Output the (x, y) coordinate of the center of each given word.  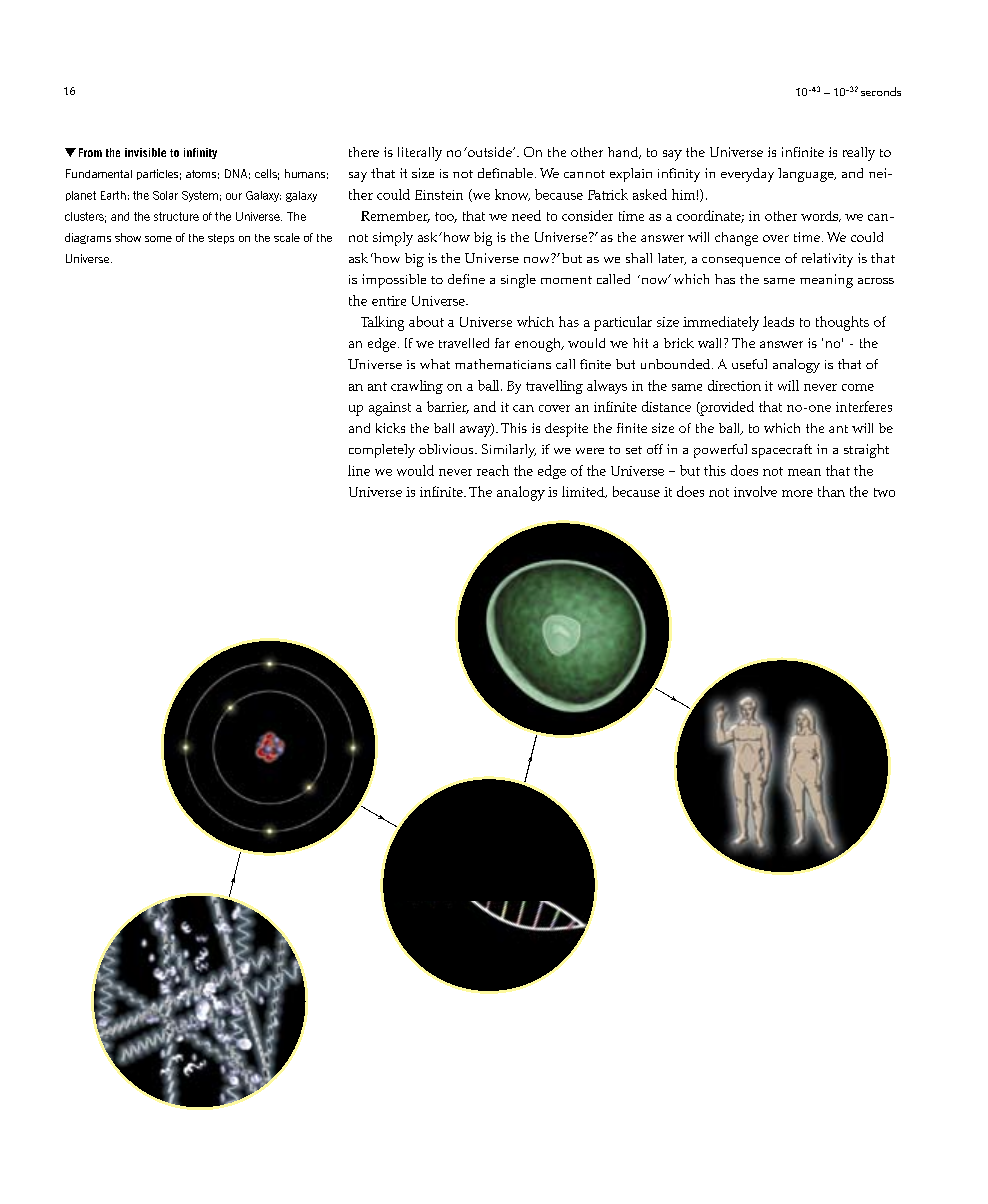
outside (490, 152)
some (158, 239)
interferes (864, 406)
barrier (448, 407)
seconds (881, 91)
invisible (145, 152)
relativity (827, 260)
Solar (165, 195)
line (359, 470)
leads (778, 321)
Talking (382, 323)
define (466, 279)
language (807, 175)
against (390, 409)
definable (505, 173)
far (502, 343)
